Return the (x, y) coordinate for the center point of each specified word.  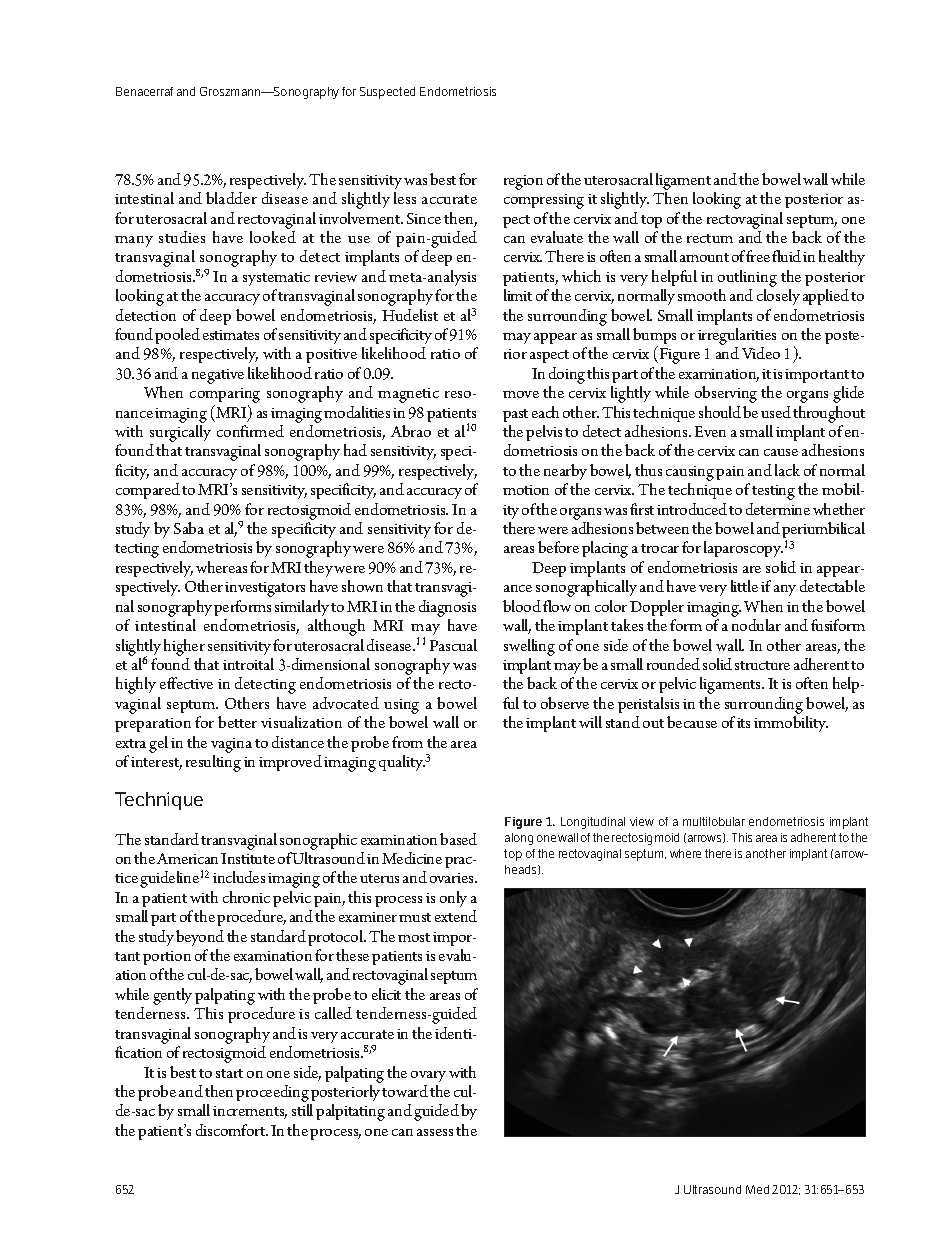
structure (762, 665)
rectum (710, 238)
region (523, 182)
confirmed (250, 431)
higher (184, 647)
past (515, 415)
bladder (231, 198)
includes (239, 877)
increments (250, 1112)
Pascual (453, 645)
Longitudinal (593, 823)
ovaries (453, 878)
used (776, 412)
